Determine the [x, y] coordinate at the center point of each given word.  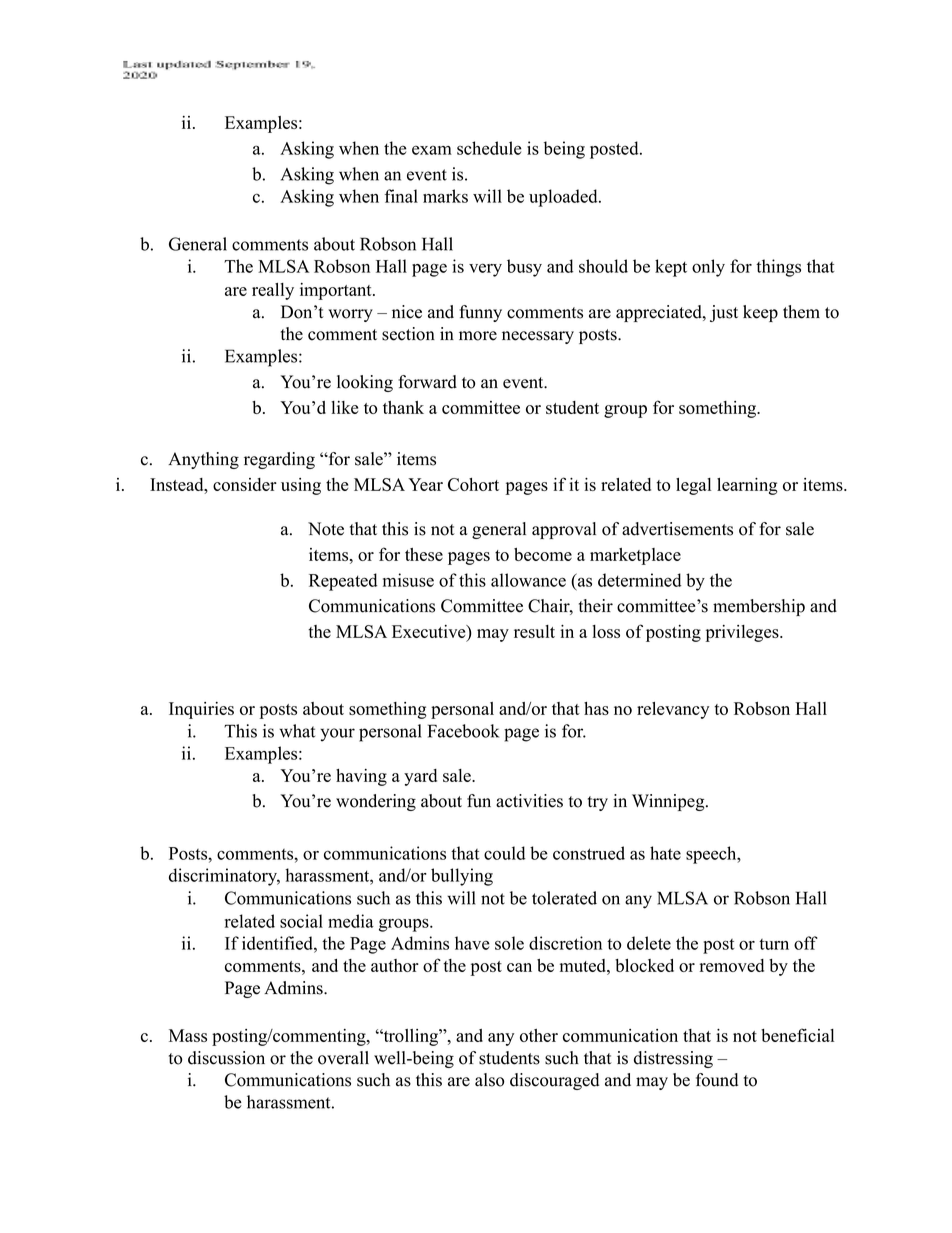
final [401, 196]
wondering [376, 802]
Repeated [343, 582]
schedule [489, 148]
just [724, 313]
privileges [743, 633]
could [504, 853]
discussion [226, 1058]
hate [665, 853]
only [708, 268]
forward [427, 382]
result [534, 631]
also [489, 1080]
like [344, 407]
